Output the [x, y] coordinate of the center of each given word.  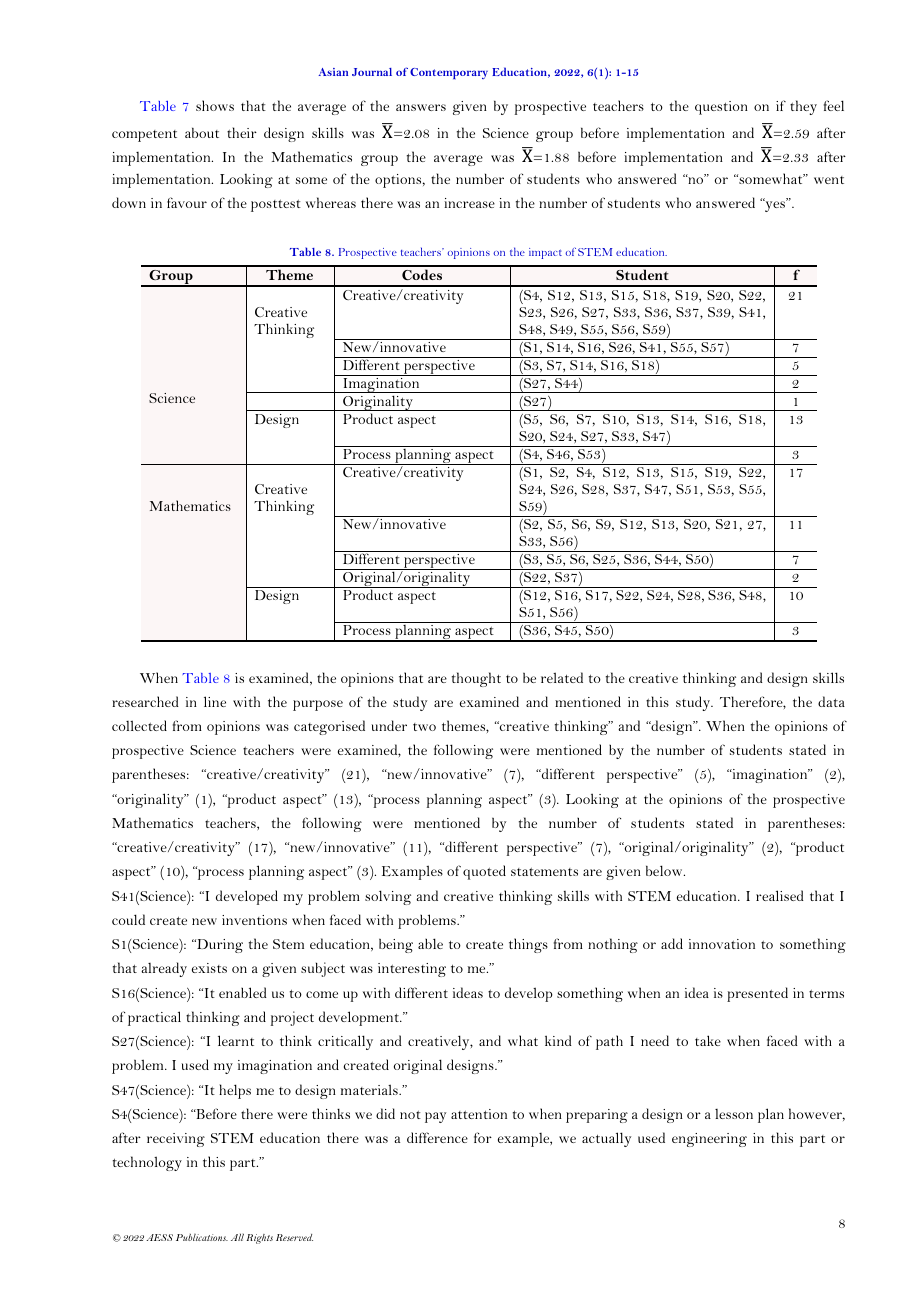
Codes [422, 274]
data [831, 701]
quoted [484, 872]
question [721, 108]
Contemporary [449, 73]
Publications [202, 1237]
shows [215, 105]
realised [780, 895]
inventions [254, 920]
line [215, 701]
